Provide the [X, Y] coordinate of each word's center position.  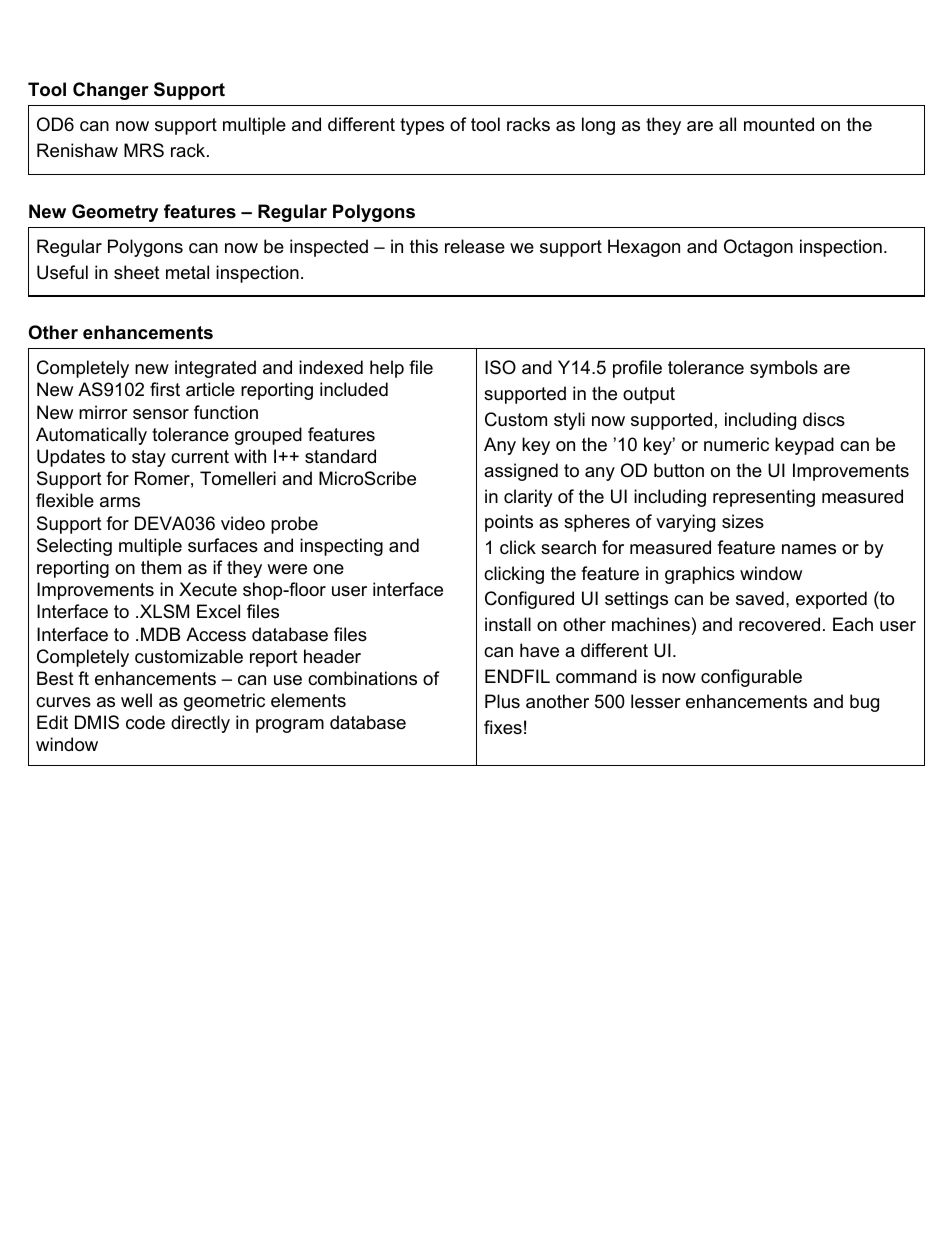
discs [824, 419]
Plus [502, 701]
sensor [161, 414]
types [422, 126]
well [136, 700]
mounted [779, 124]
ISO [500, 367]
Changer [111, 91]
